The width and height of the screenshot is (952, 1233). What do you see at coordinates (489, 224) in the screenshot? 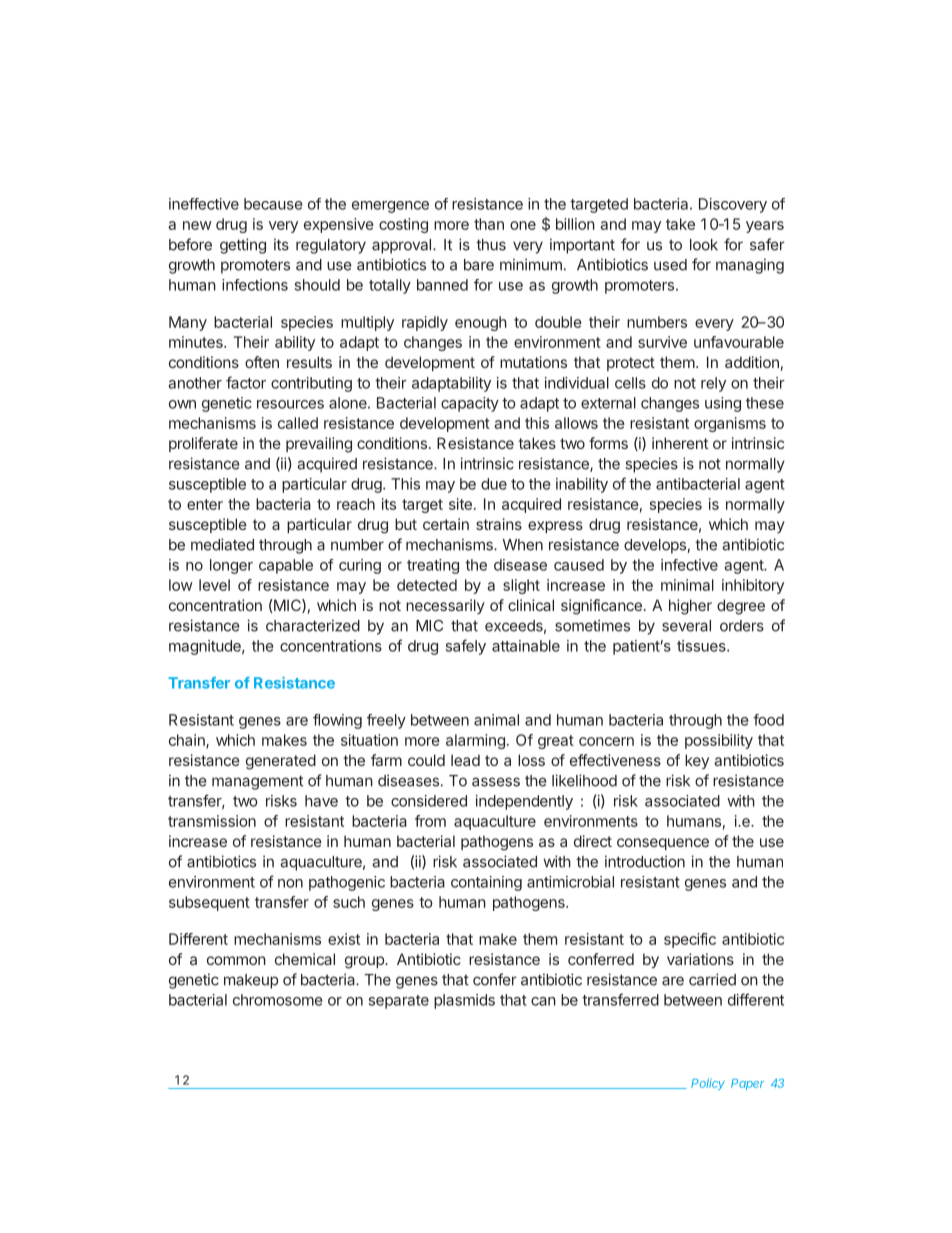
I see `than` at bounding box center [489, 224].
